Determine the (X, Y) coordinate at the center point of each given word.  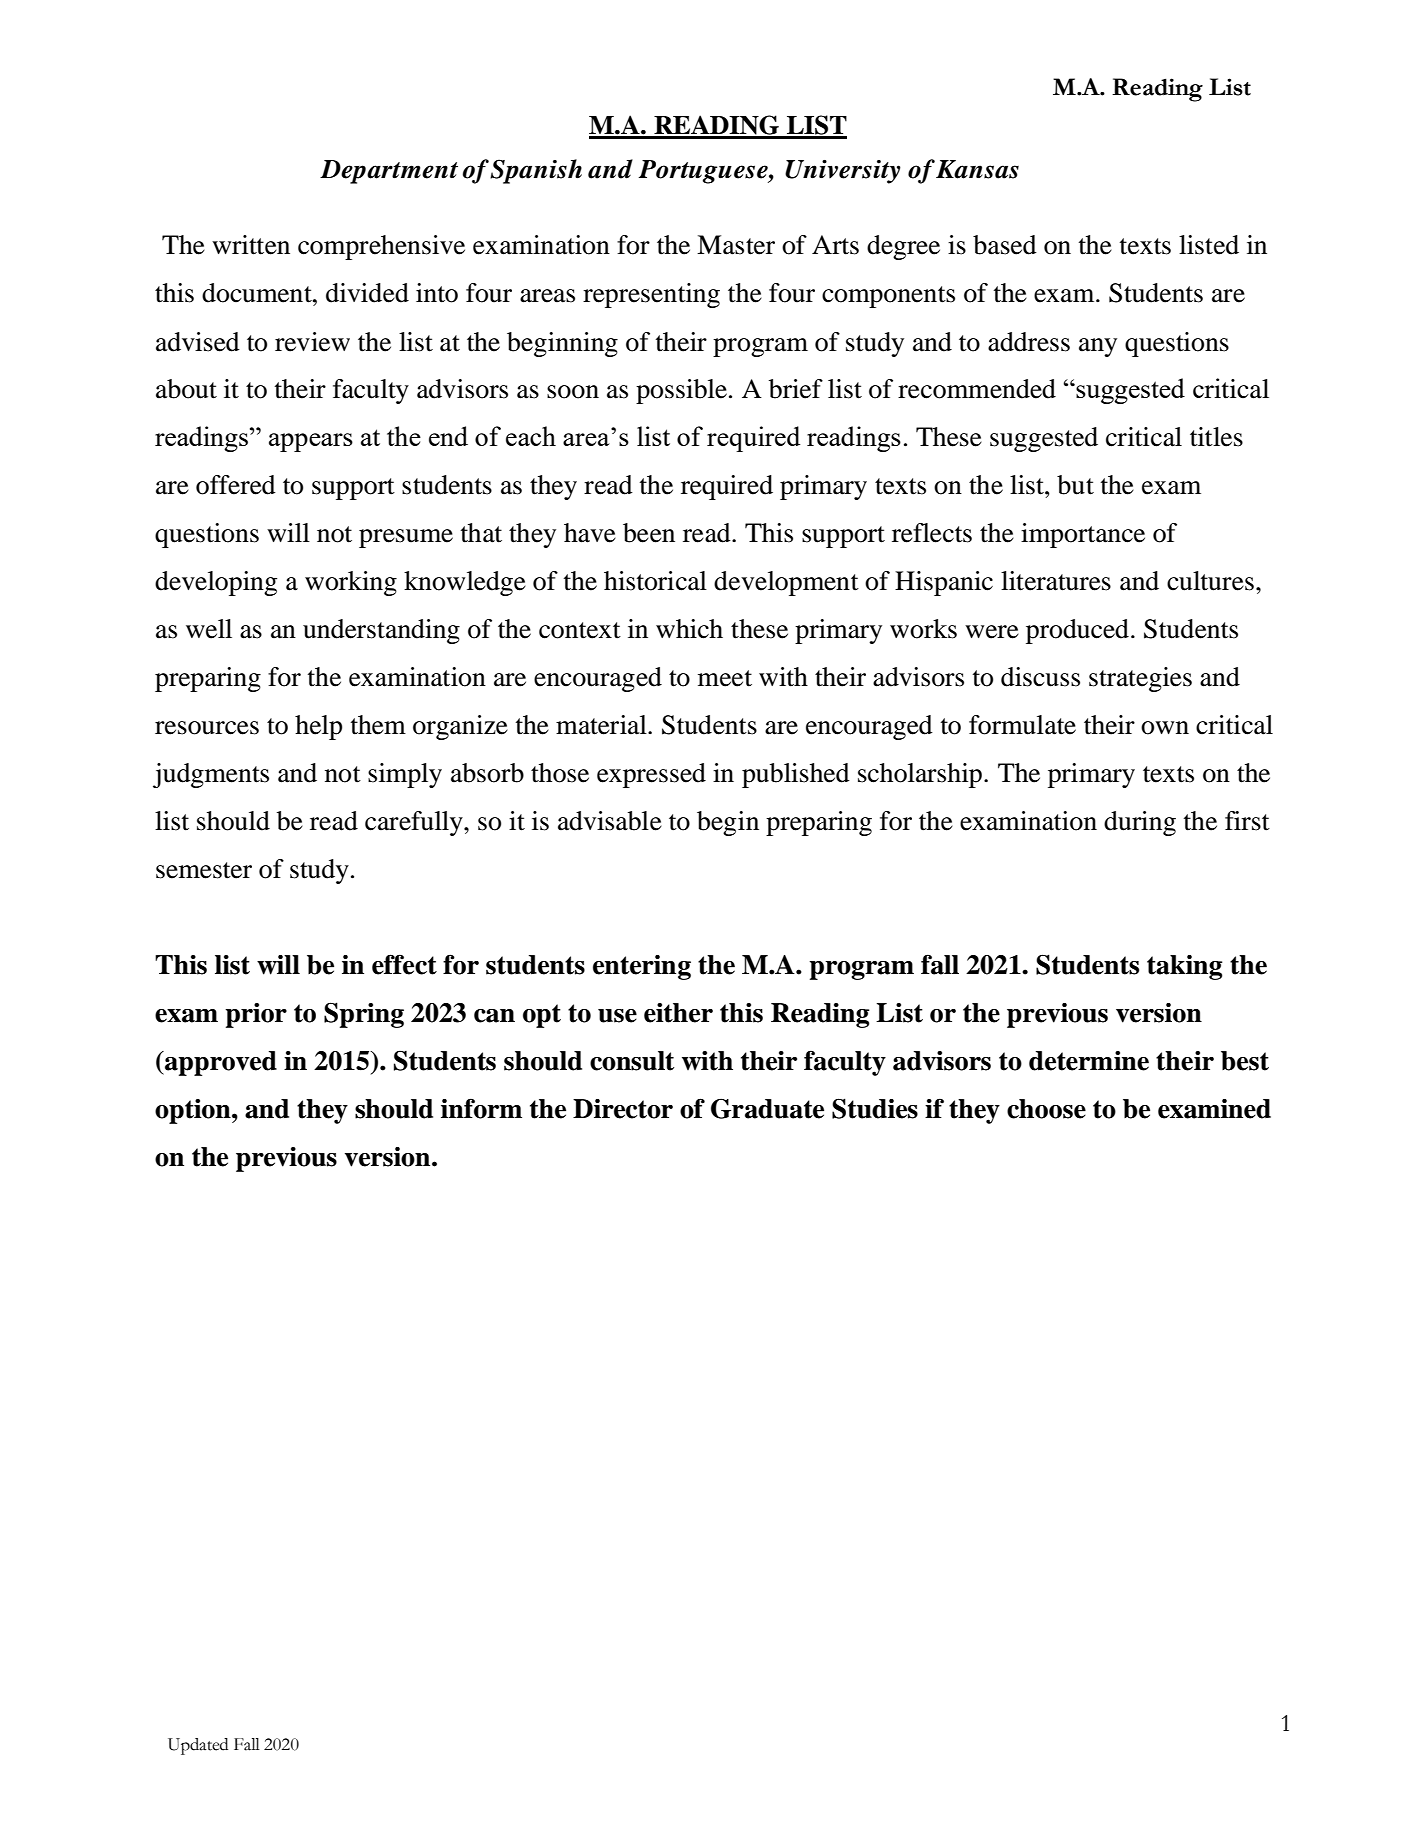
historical (655, 581)
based (1005, 245)
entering (642, 967)
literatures (1056, 581)
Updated (198, 1746)
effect (404, 964)
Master (736, 245)
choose (1046, 1109)
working (351, 583)
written (251, 245)
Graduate (767, 1109)
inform (481, 1109)
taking (1185, 967)
